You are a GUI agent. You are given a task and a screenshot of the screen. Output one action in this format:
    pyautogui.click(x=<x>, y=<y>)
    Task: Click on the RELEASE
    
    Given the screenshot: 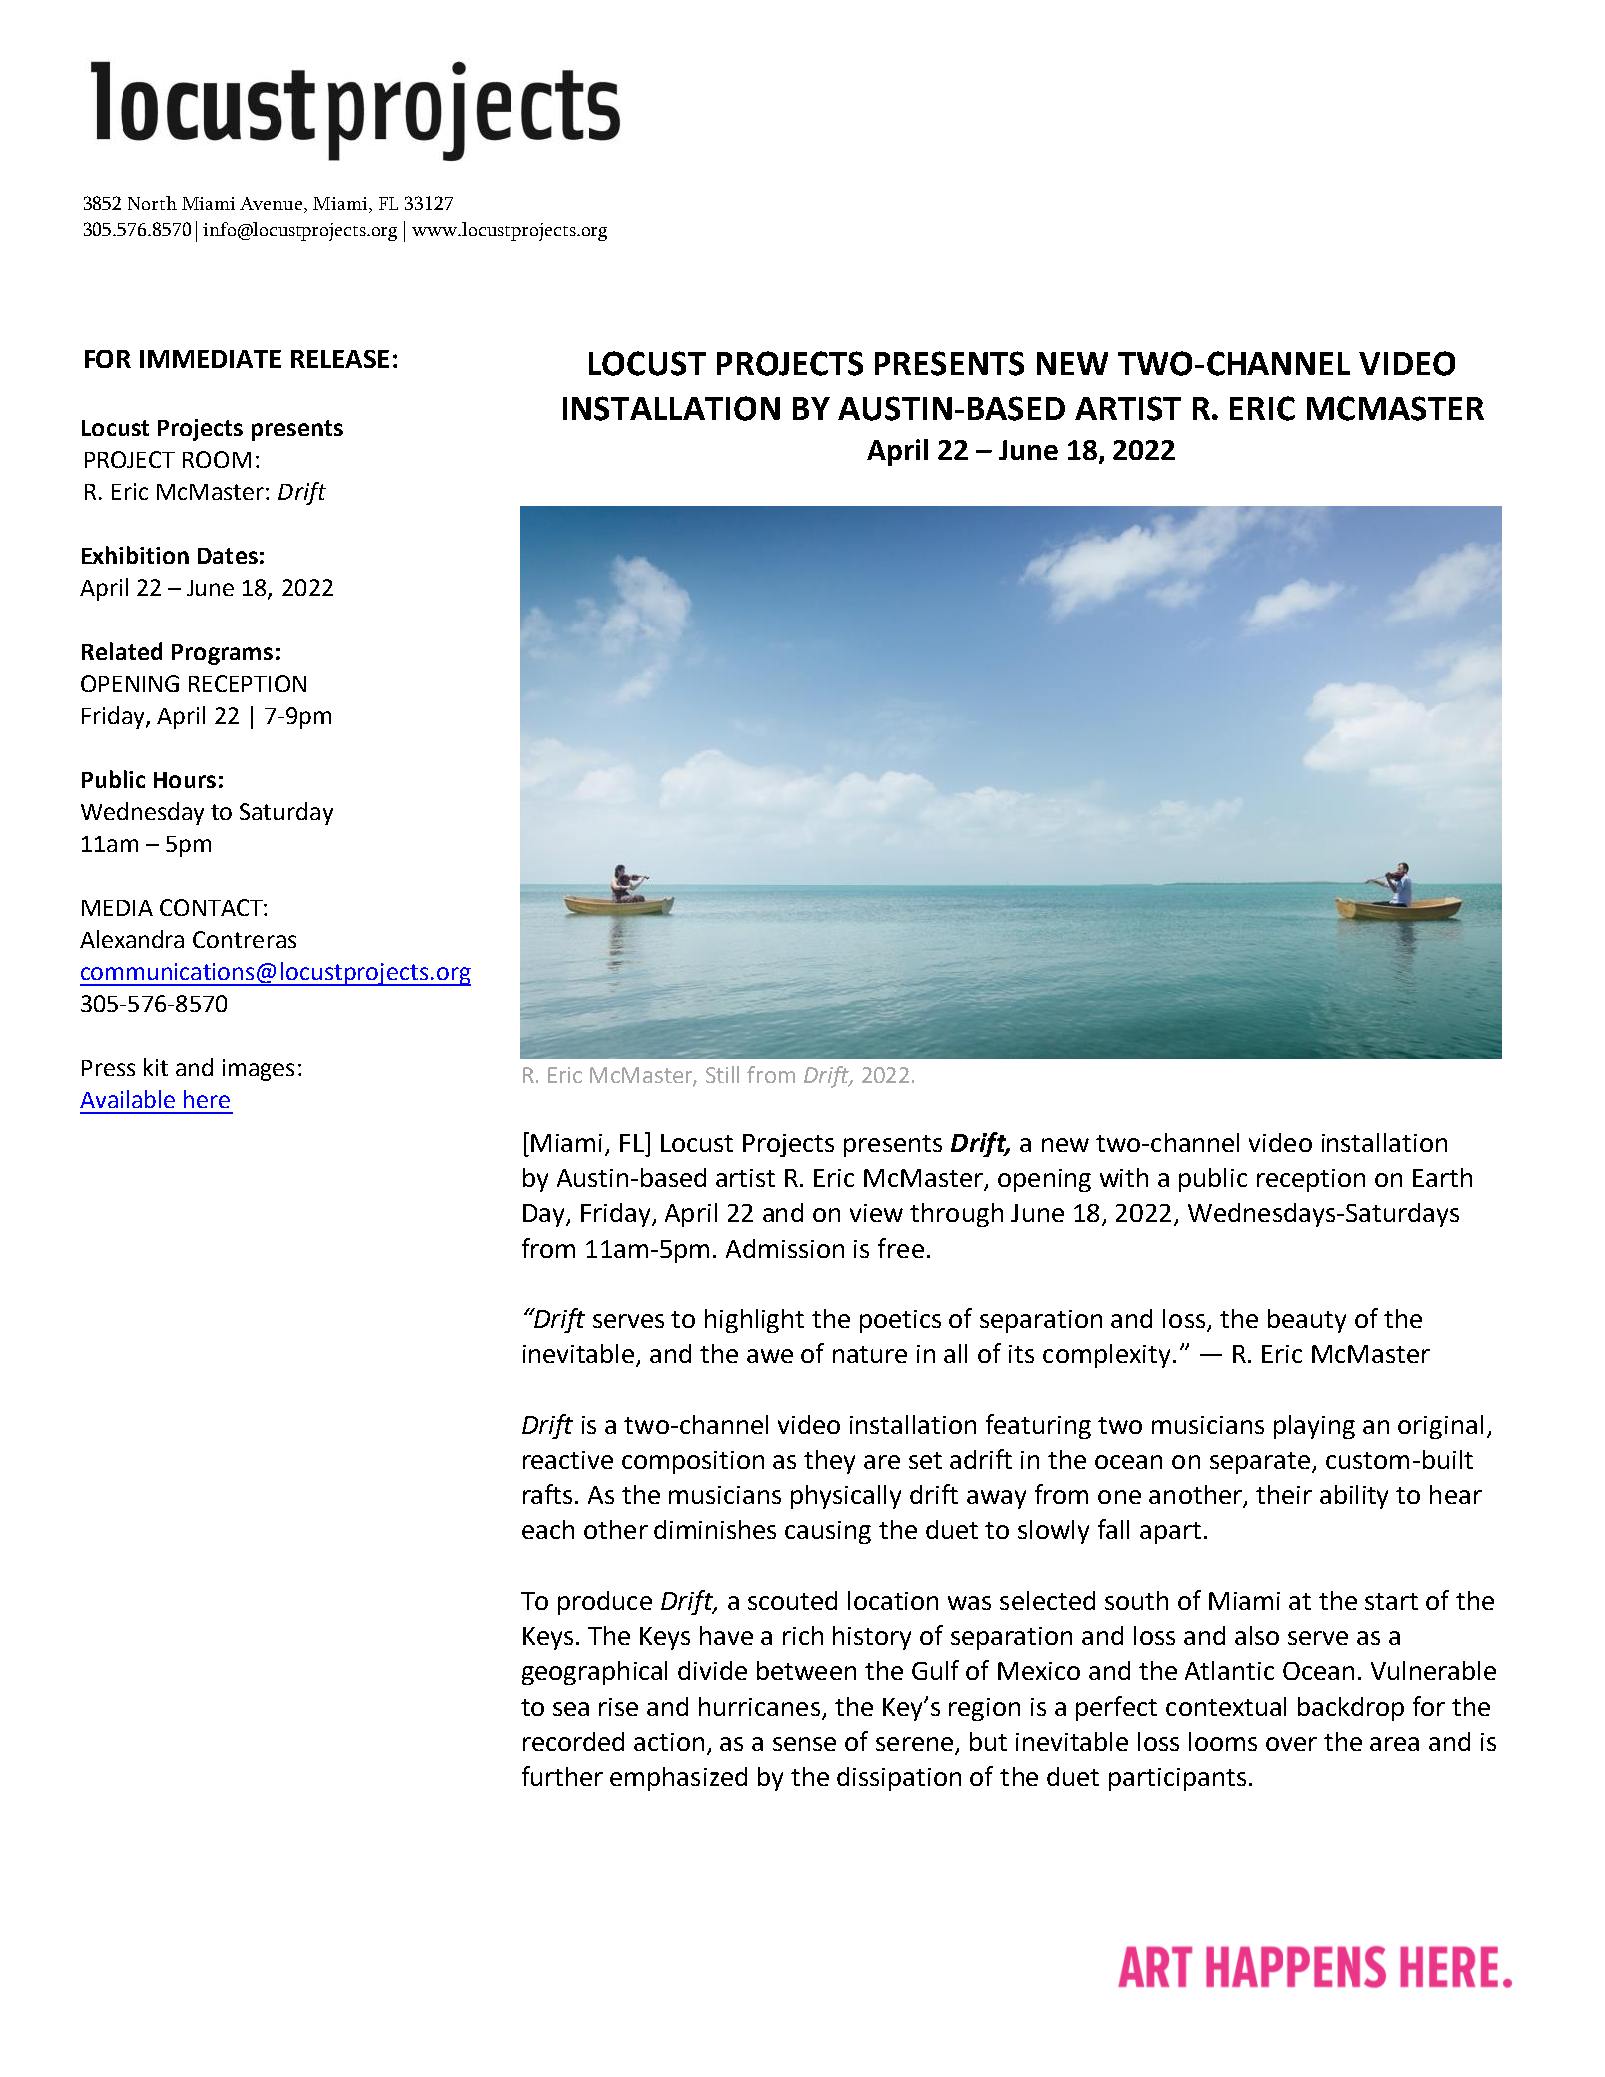 What is the action you would take?
    pyautogui.click(x=340, y=359)
